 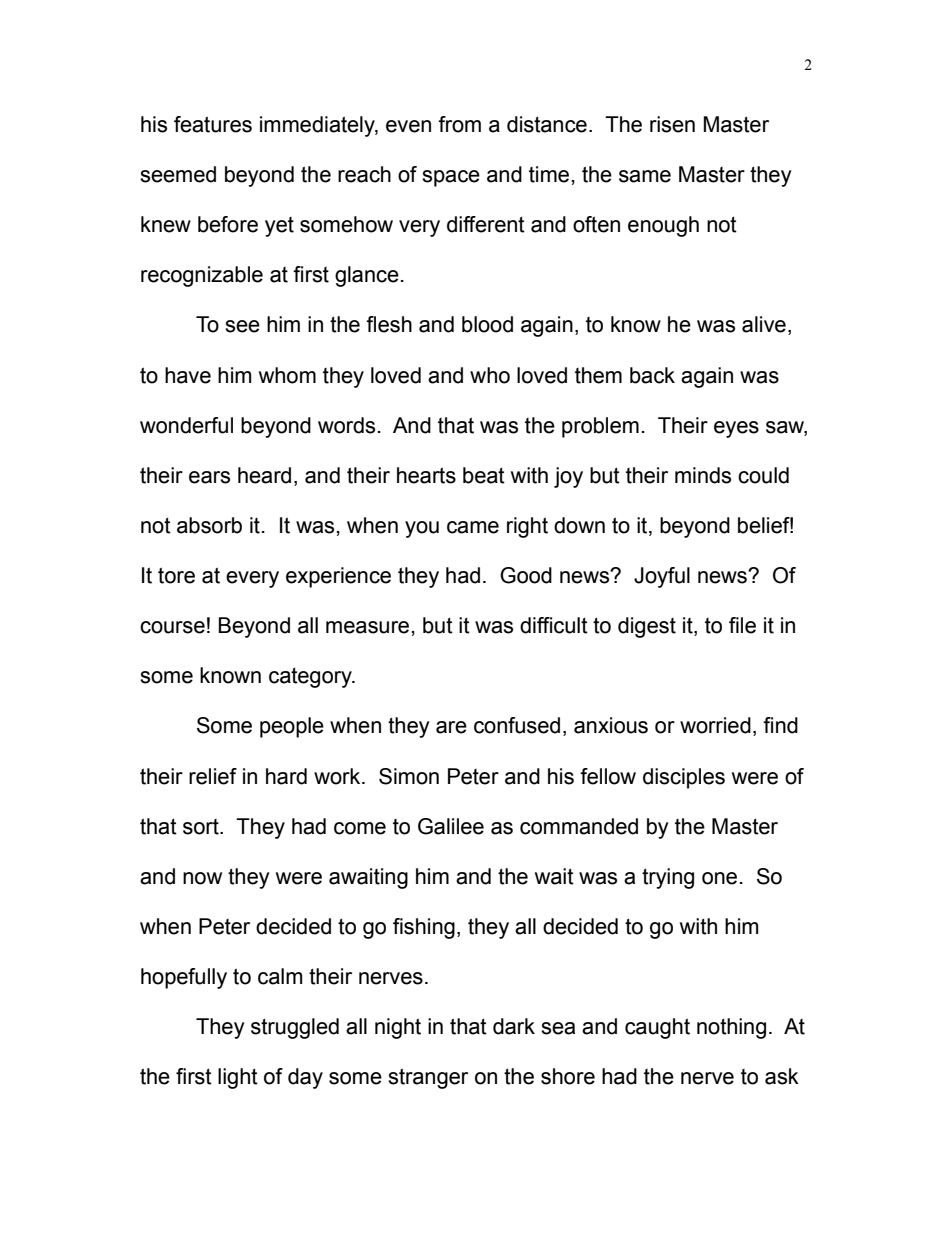 I want to click on features, so click(x=213, y=124).
